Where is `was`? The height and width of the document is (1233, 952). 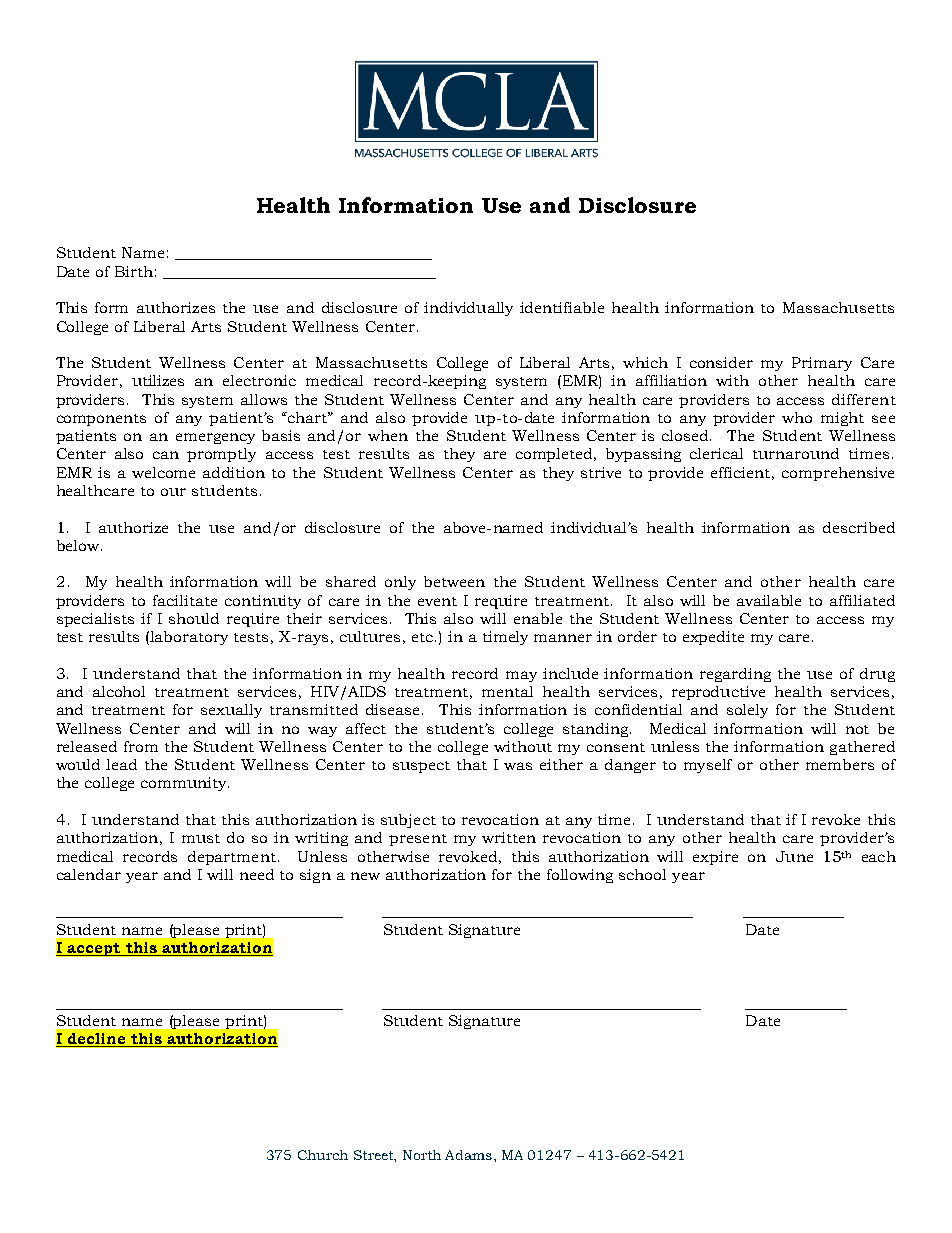 was is located at coordinates (518, 766).
